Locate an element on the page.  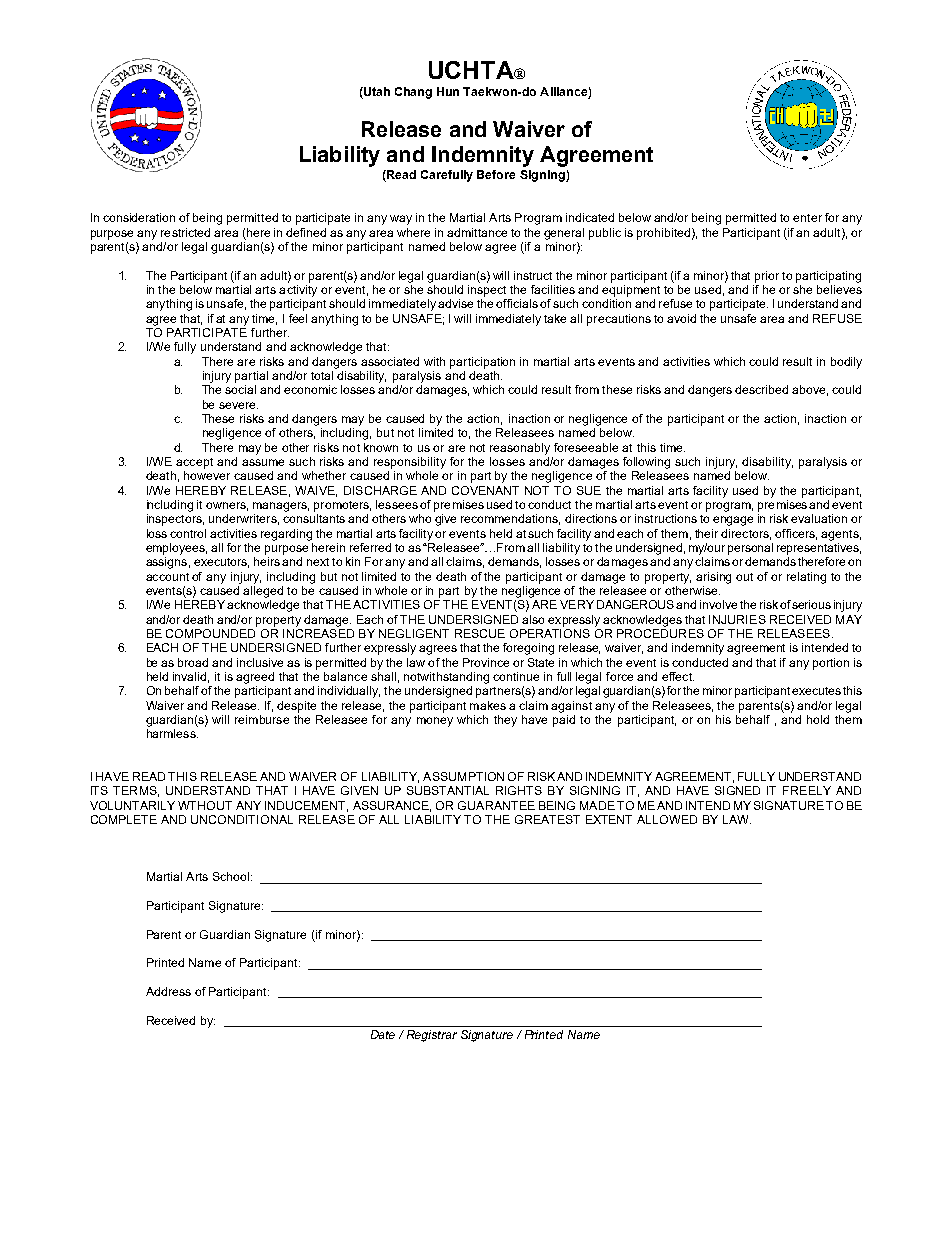
consideration is located at coordinates (139, 217).
